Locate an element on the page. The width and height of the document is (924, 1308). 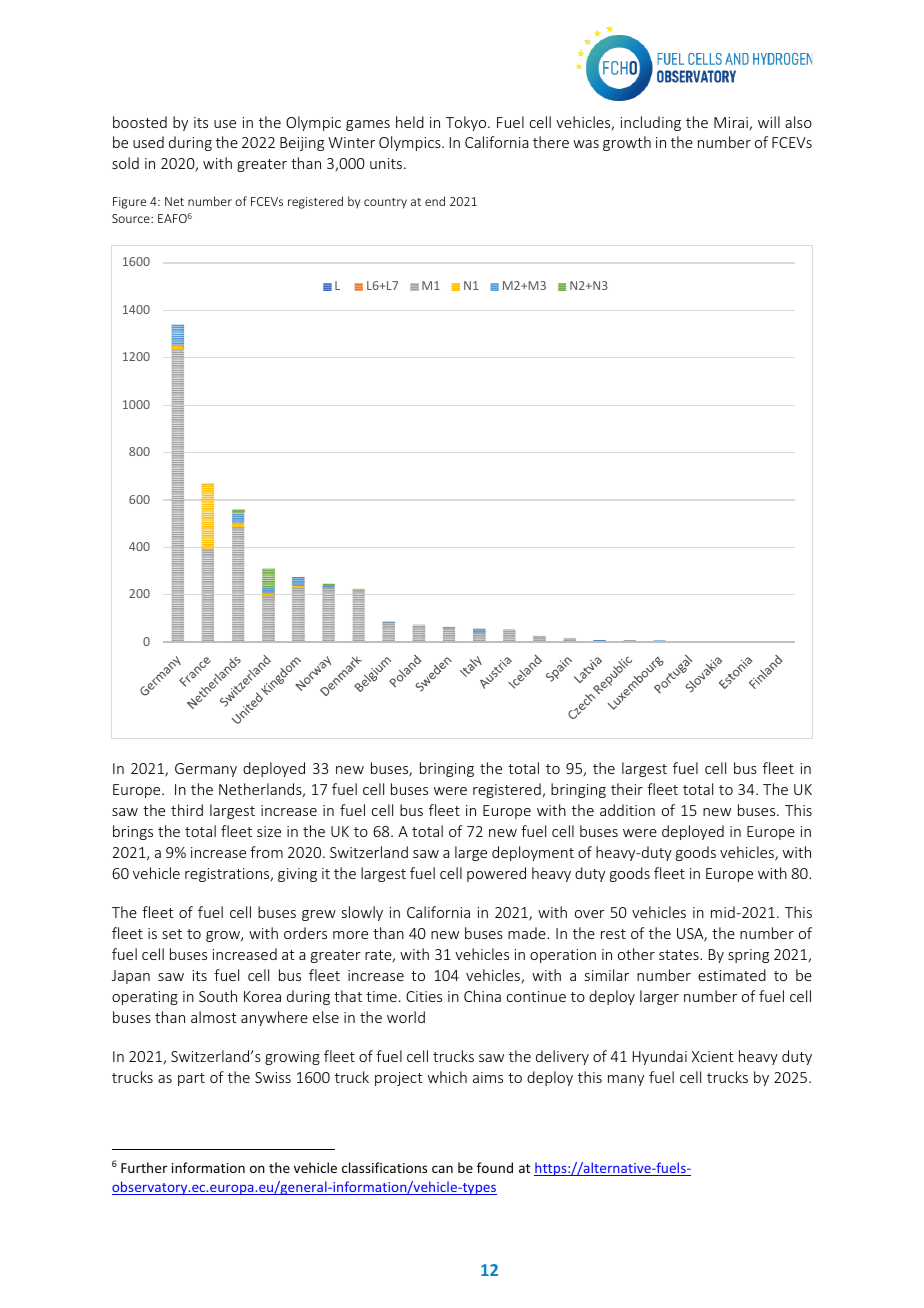
over is located at coordinates (590, 914).
